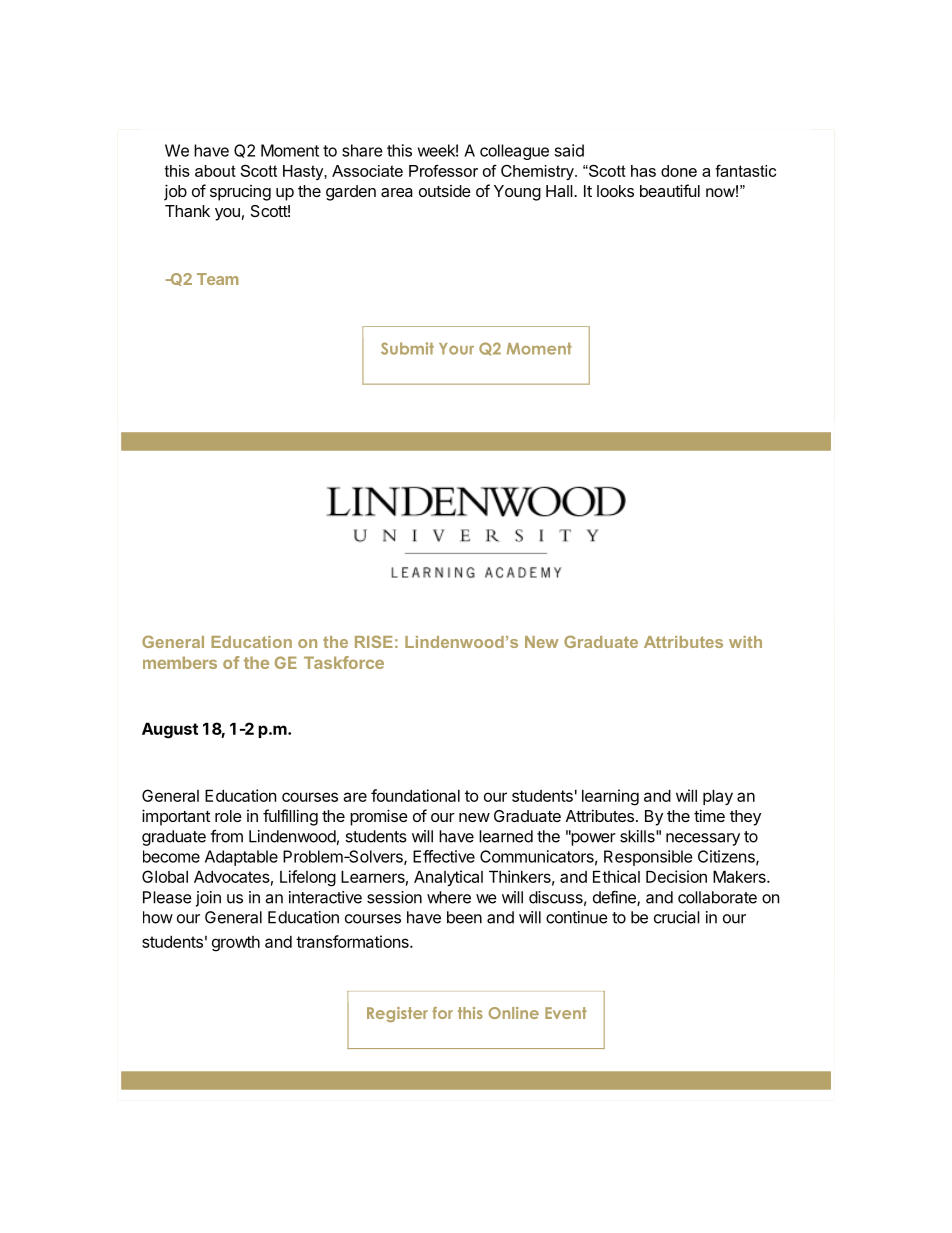 This screenshot has width=952, height=1233. What do you see at coordinates (443, 171) in the screenshot?
I see `Professor` at bounding box center [443, 171].
